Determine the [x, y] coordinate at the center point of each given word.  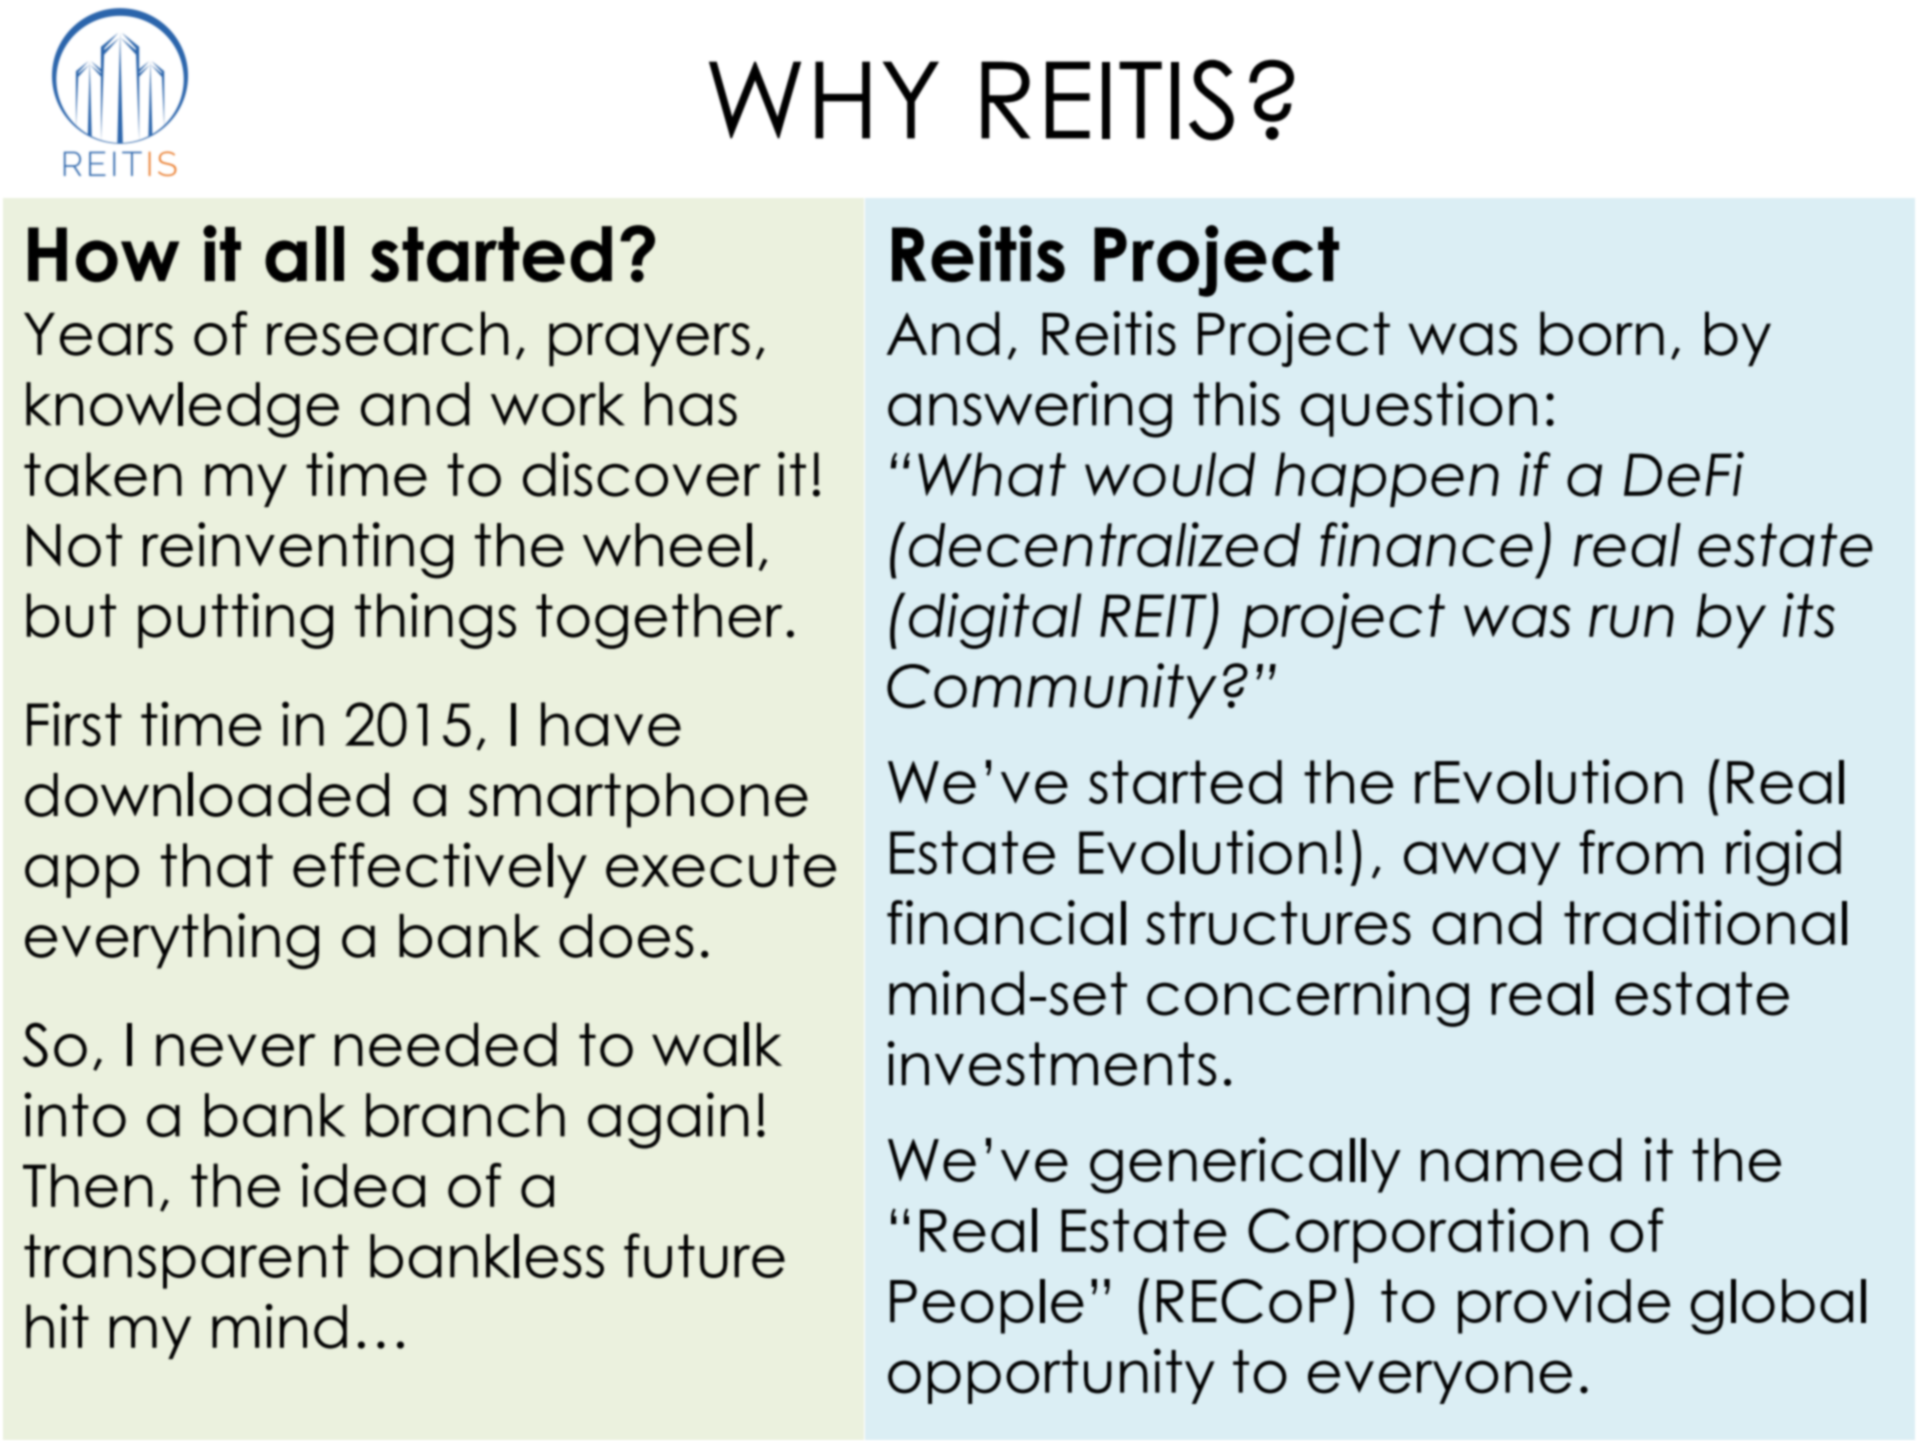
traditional [1705, 922]
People [987, 1306]
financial [1006, 922]
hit [57, 1326]
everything [172, 941]
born [1602, 333]
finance [1427, 544]
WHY [824, 100]
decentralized [1105, 544]
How [103, 254]
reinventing [298, 550]
